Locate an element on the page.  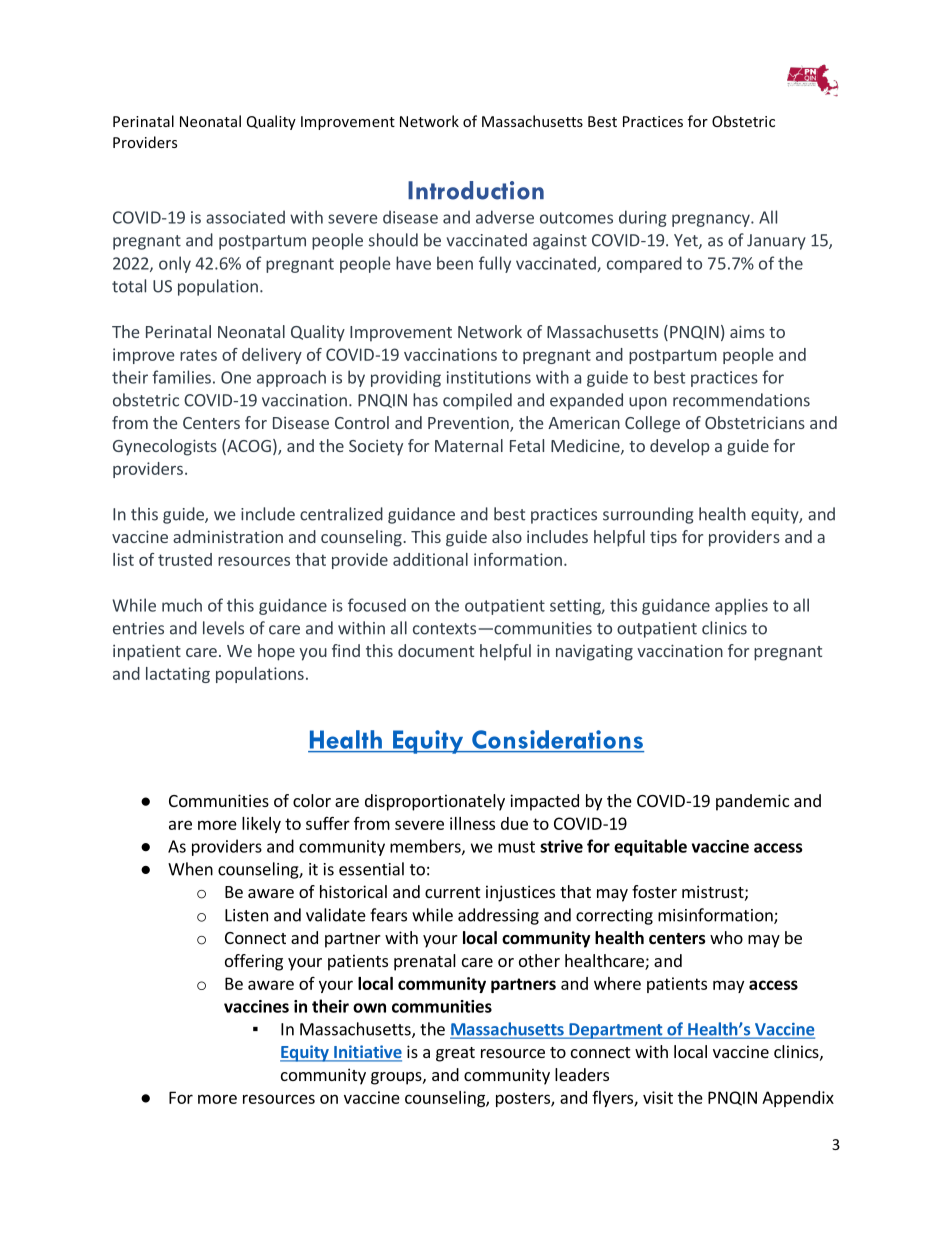
equitable is located at coordinates (650, 847).
